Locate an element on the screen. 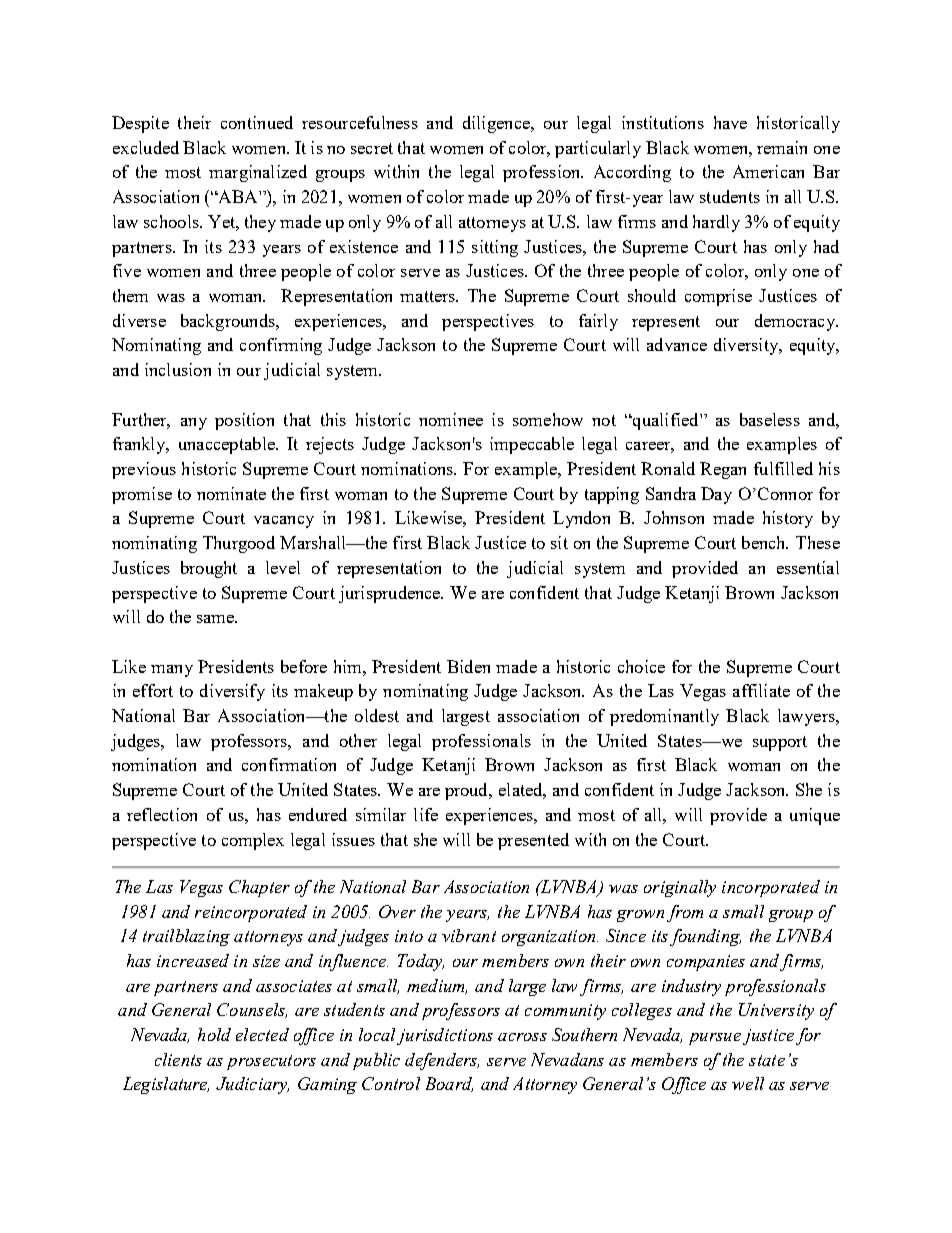  diversity is located at coordinates (747, 346).
